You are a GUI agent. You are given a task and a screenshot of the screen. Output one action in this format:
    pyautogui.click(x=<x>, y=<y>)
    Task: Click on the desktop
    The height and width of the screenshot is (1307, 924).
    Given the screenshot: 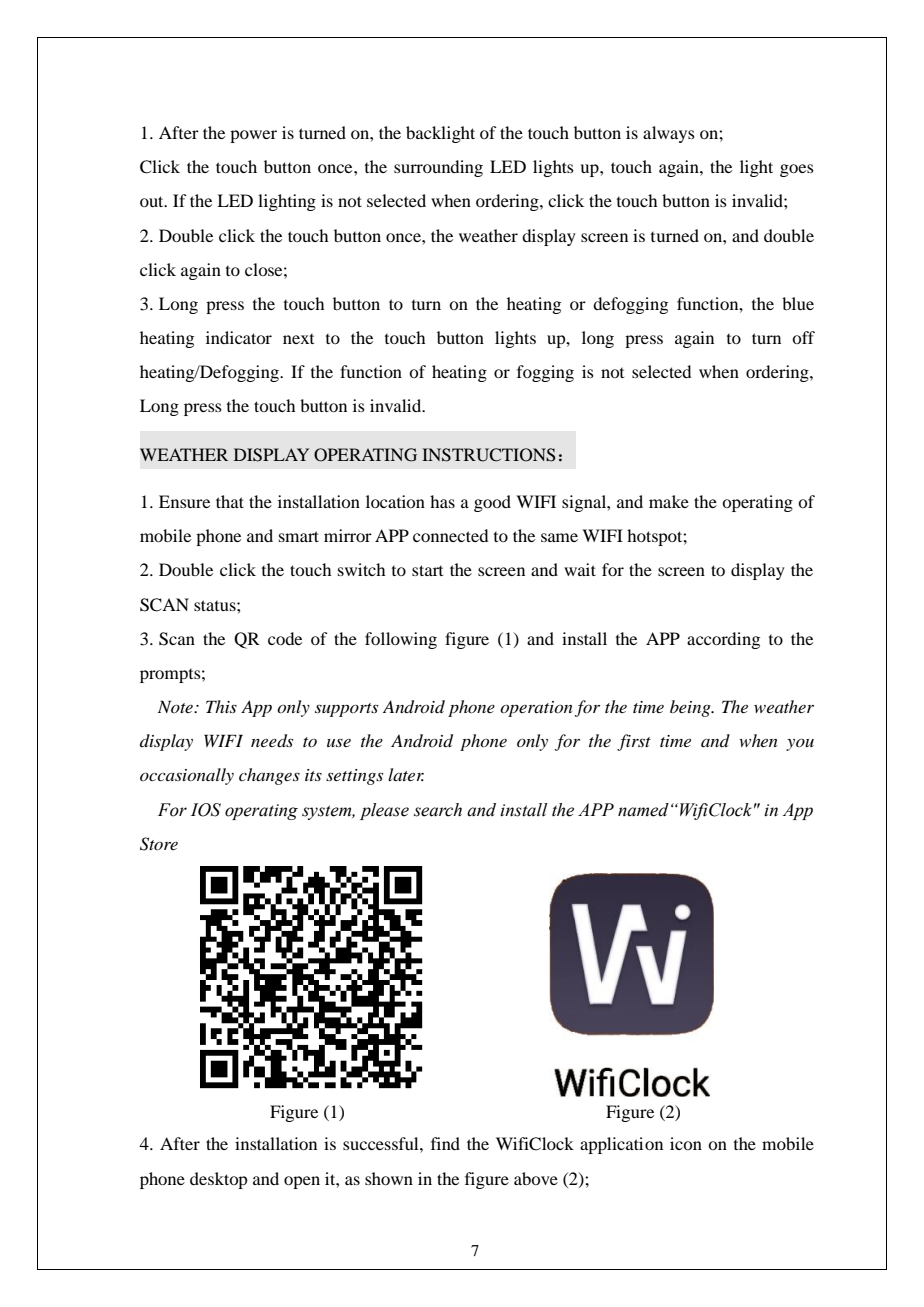 What is the action you would take?
    pyautogui.click(x=218, y=1180)
